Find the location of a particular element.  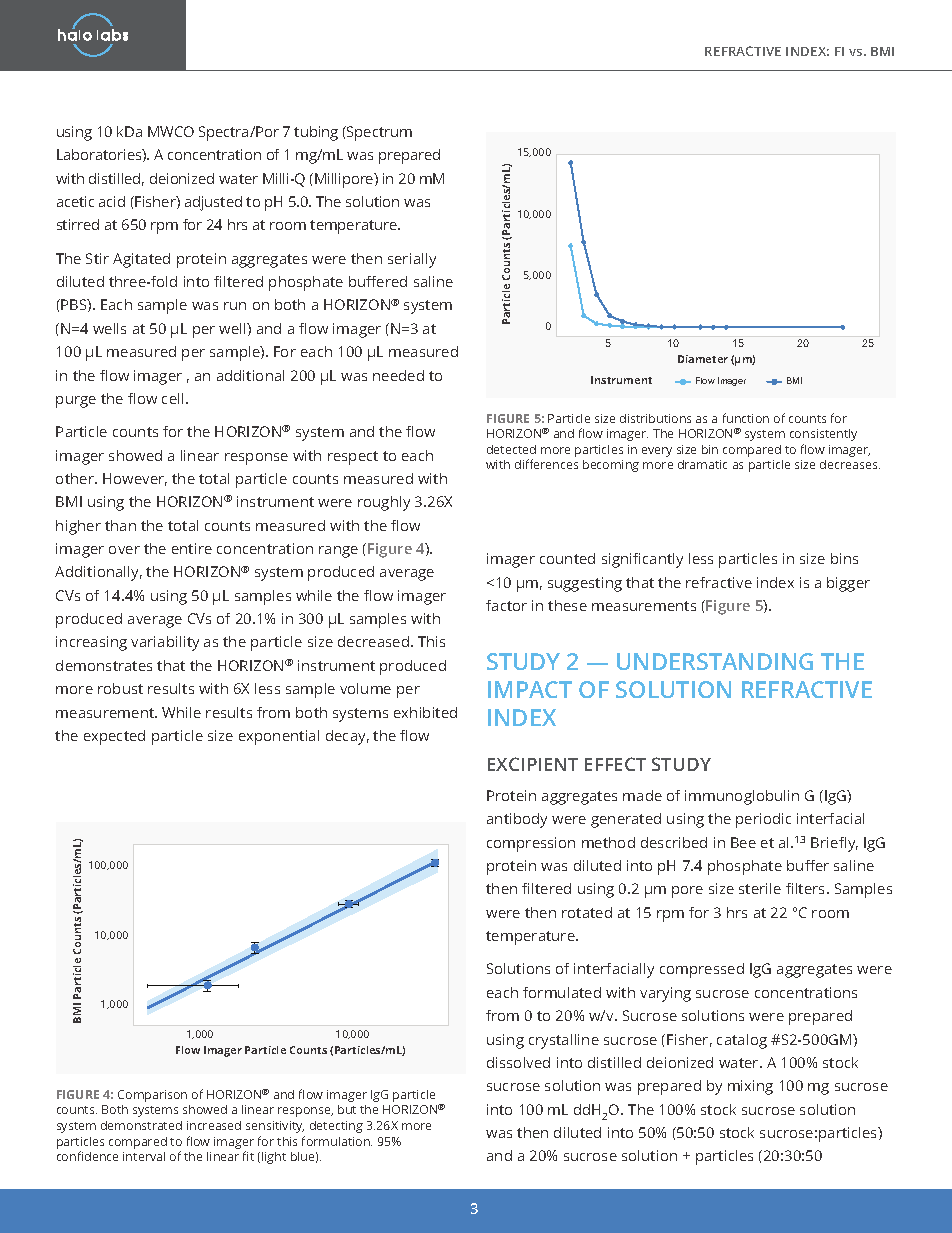

sterile is located at coordinates (760, 888).
